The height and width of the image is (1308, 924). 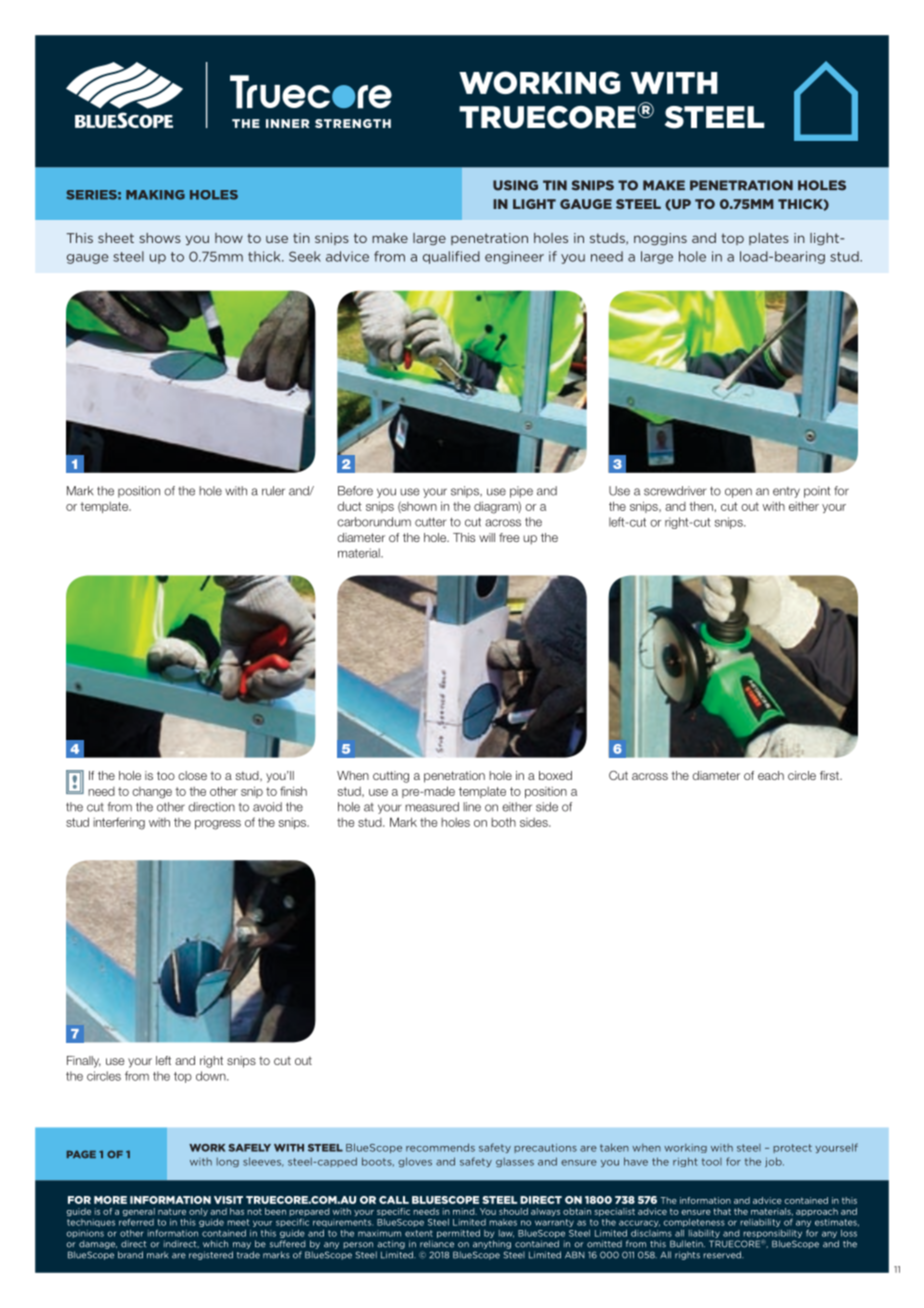 I want to click on first, so click(x=830, y=775).
